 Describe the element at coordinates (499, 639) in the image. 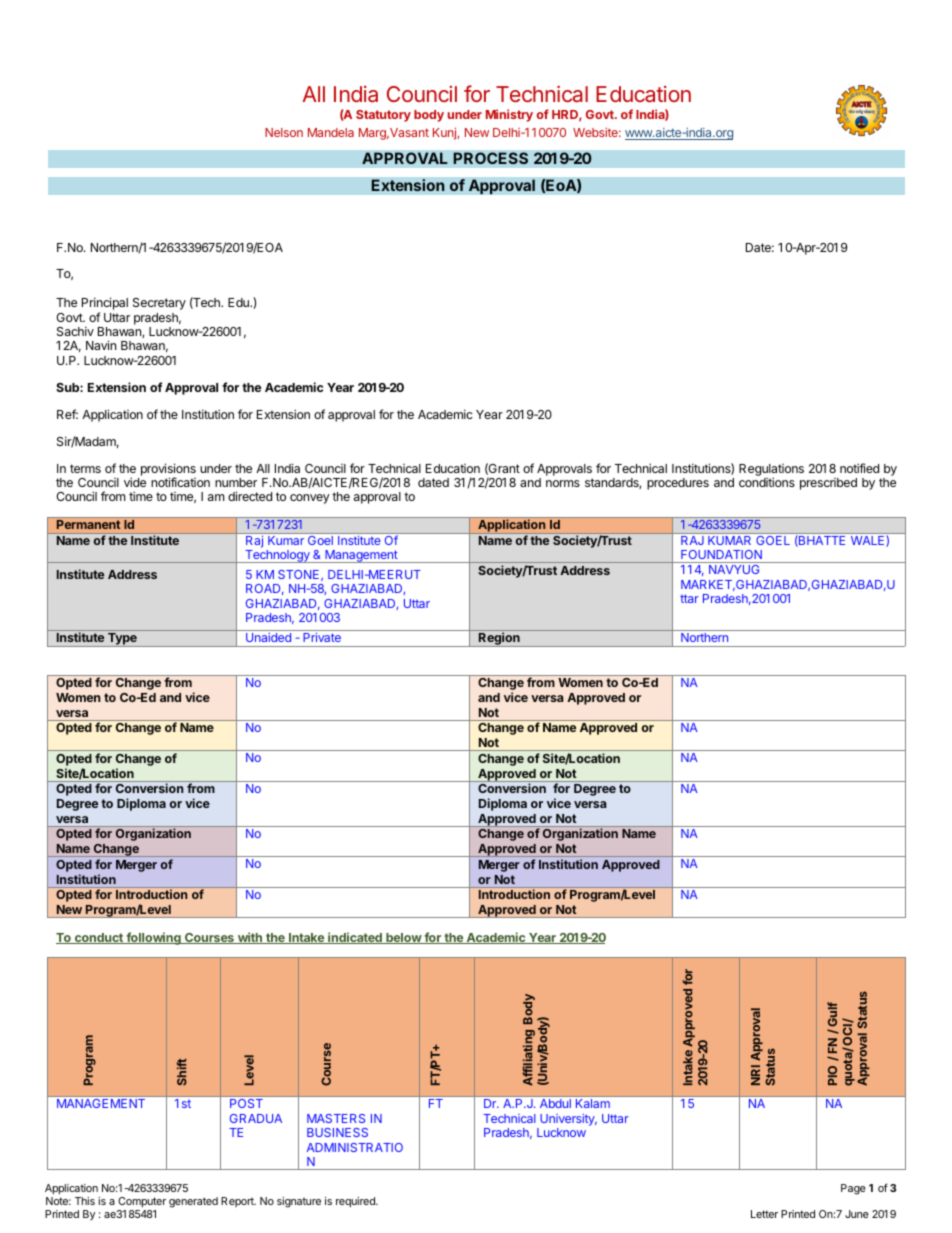

I see `Region` at that location.
